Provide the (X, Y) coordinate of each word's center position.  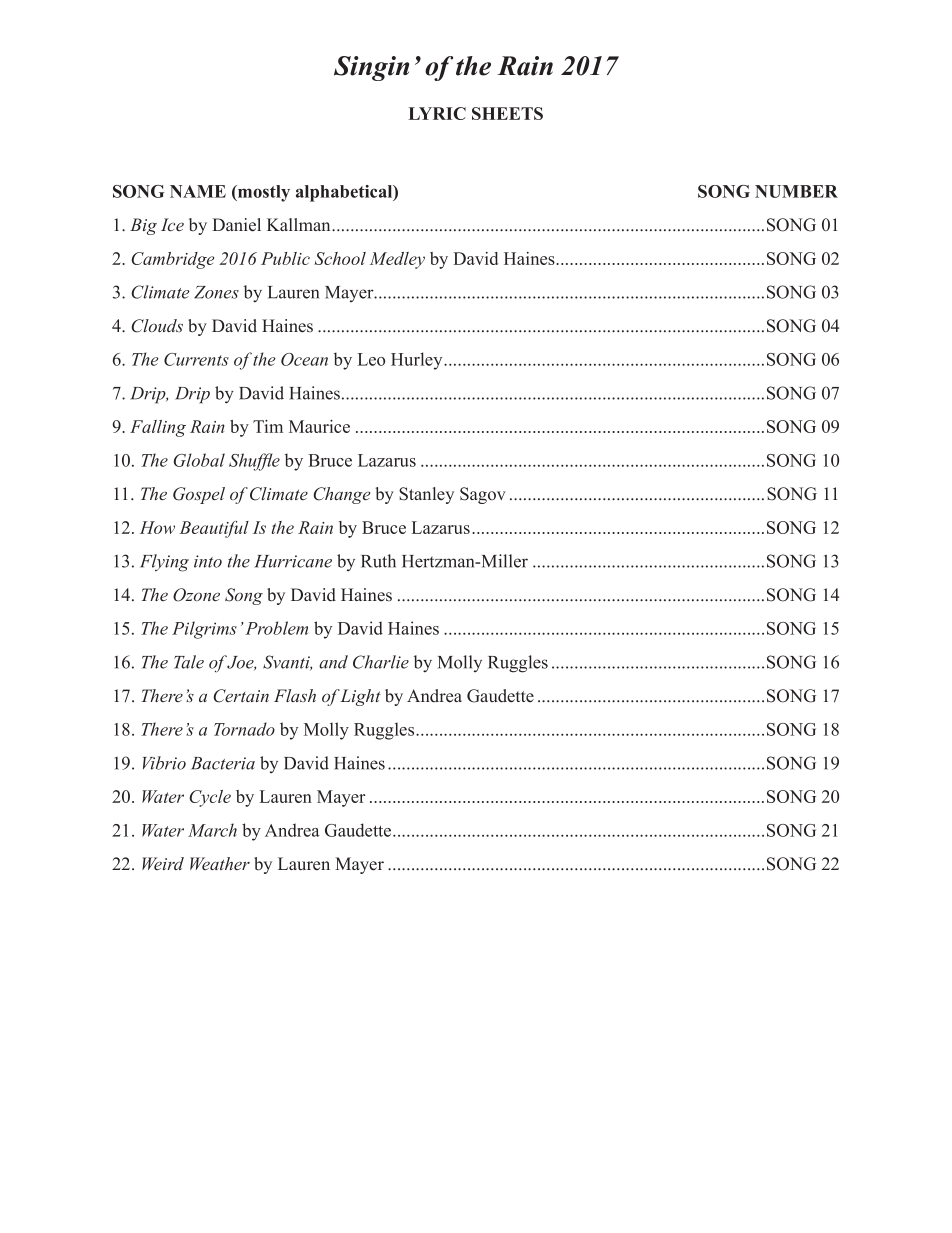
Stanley (426, 495)
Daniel (236, 225)
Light (360, 697)
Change (341, 495)
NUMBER (796, 191)
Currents (196, 359)
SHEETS (507, 113)
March (212, 830)
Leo (371, 359)
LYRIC (437, 113)
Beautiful (214, 529)
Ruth (378, 561)
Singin (371, 68)
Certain (241, 696)
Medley (397, 260)
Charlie (381, 662)
